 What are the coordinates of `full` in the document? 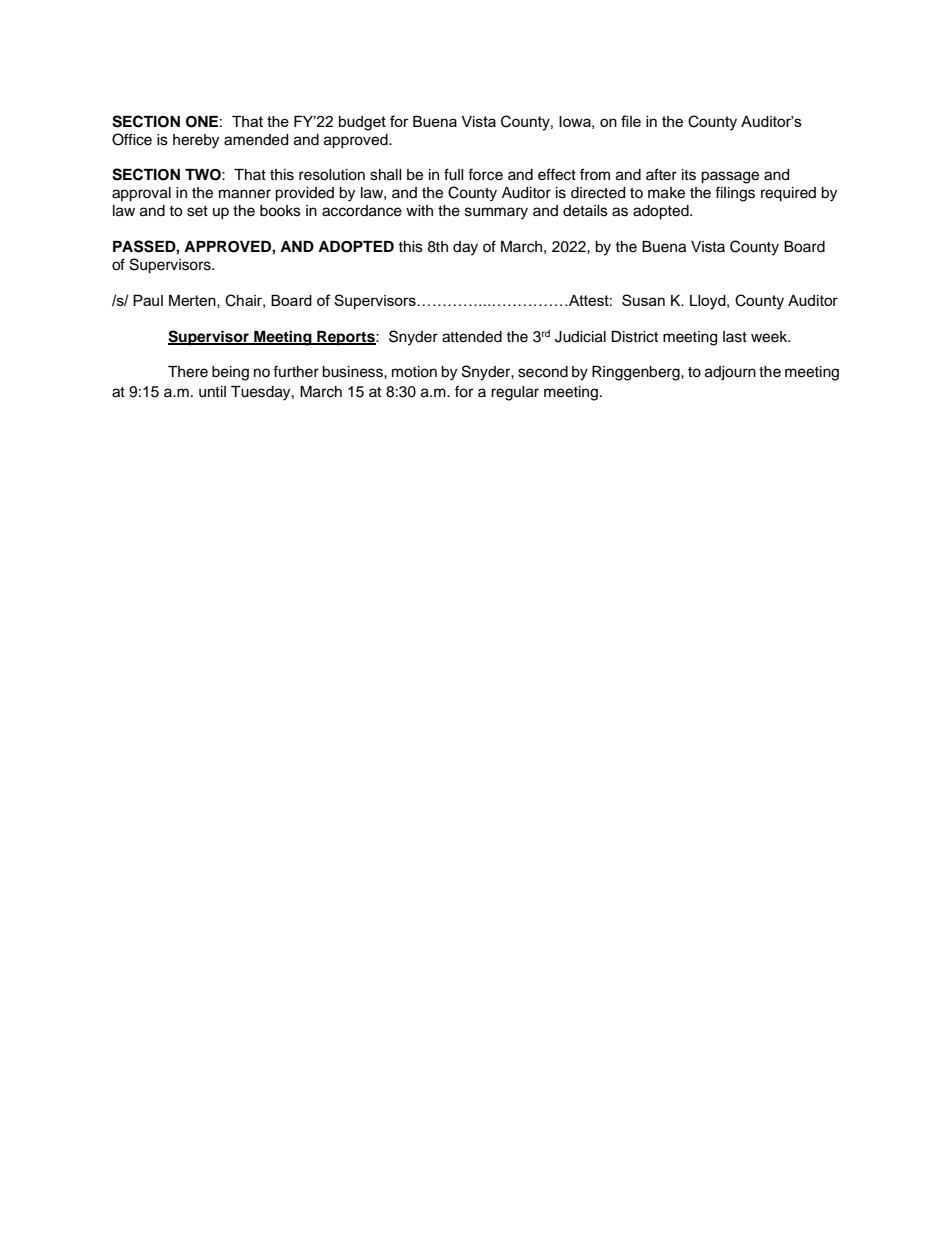 It's located at (454, 174).
